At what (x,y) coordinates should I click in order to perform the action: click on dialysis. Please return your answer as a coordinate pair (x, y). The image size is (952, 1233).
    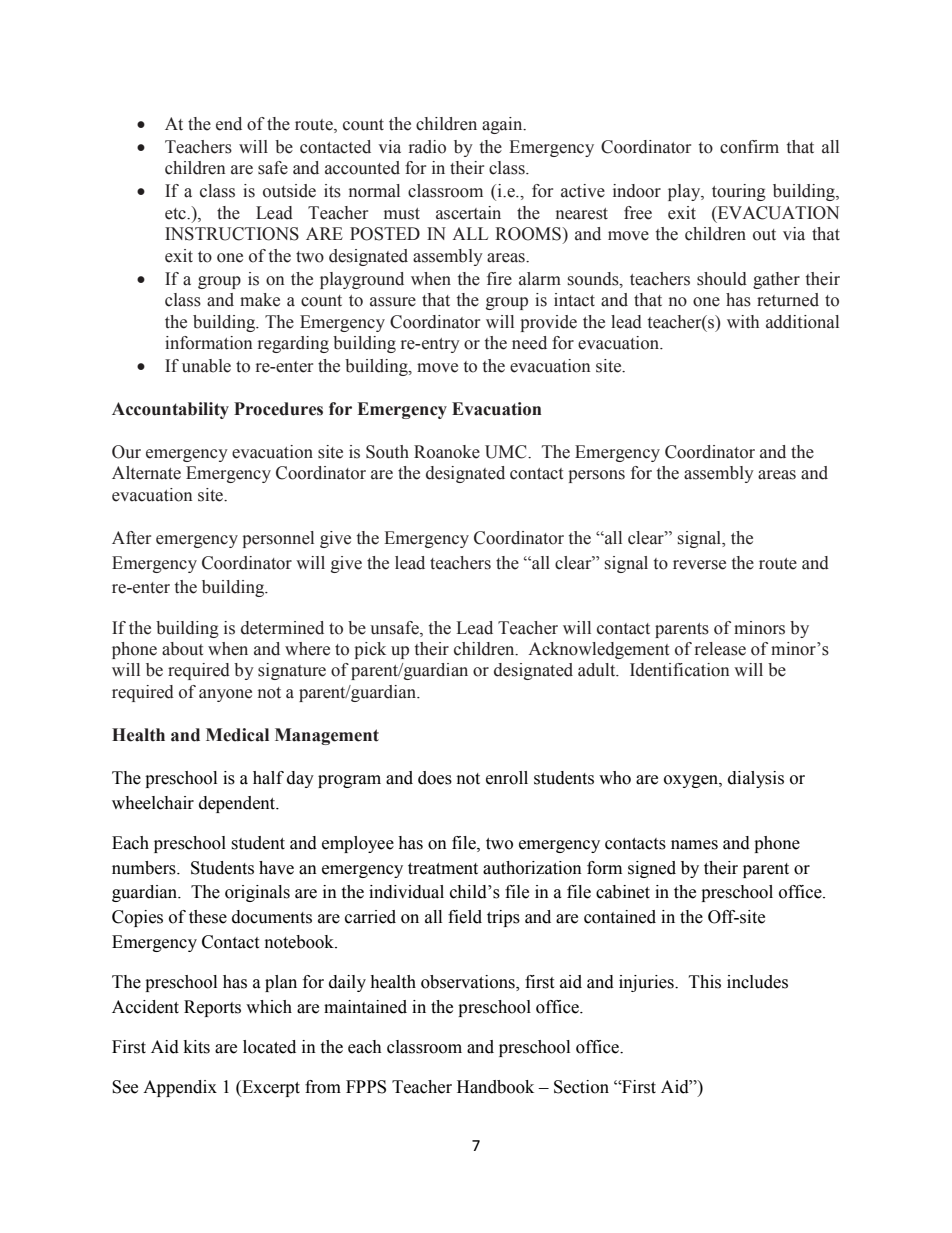
    Looking at the image, I should click on (756, 779).
